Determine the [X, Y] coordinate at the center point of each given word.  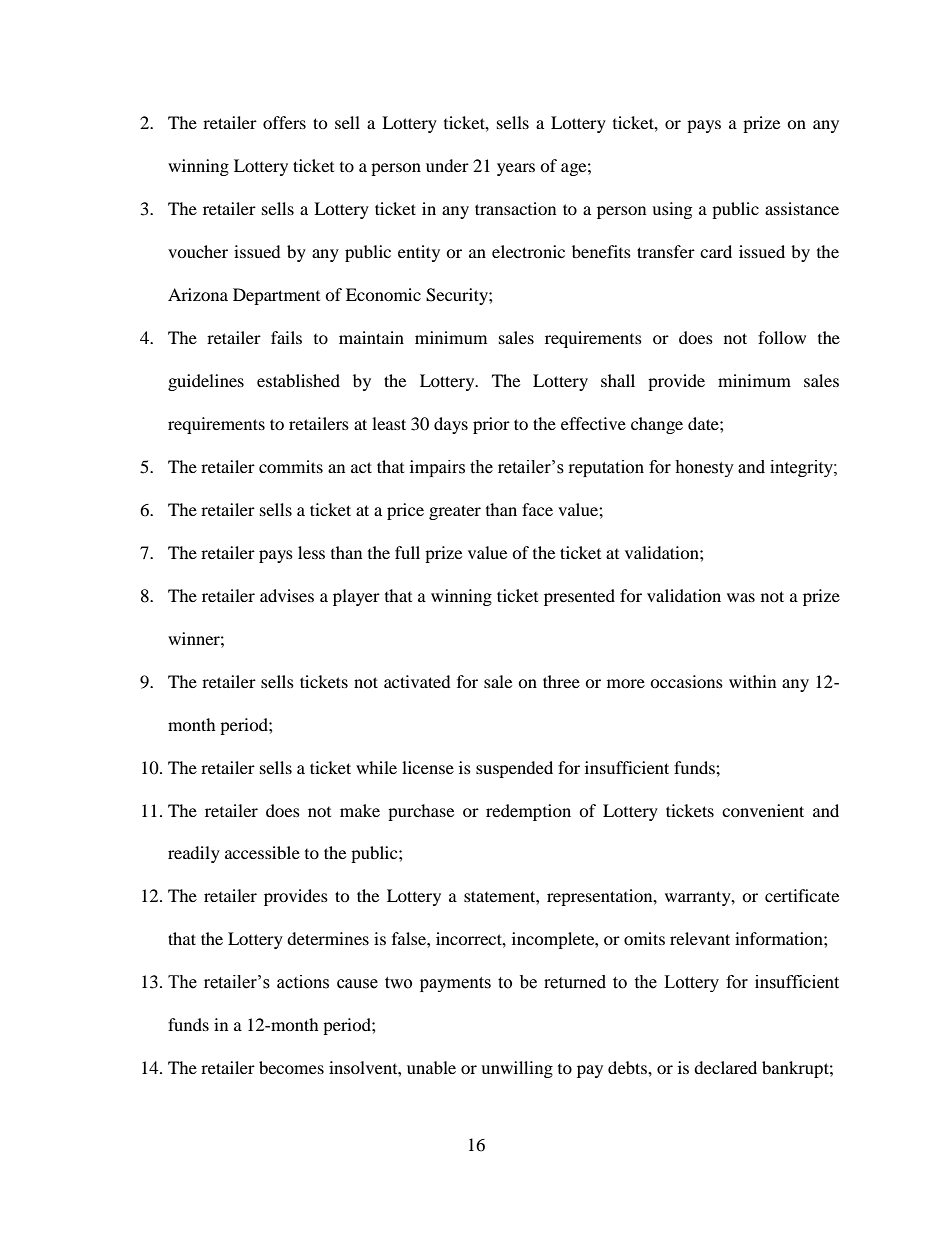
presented [579, 597]
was [741, 597]
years [516, 169]
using [672, 210]
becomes [291, 1067]
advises [287, 595]
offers [284, 122]
